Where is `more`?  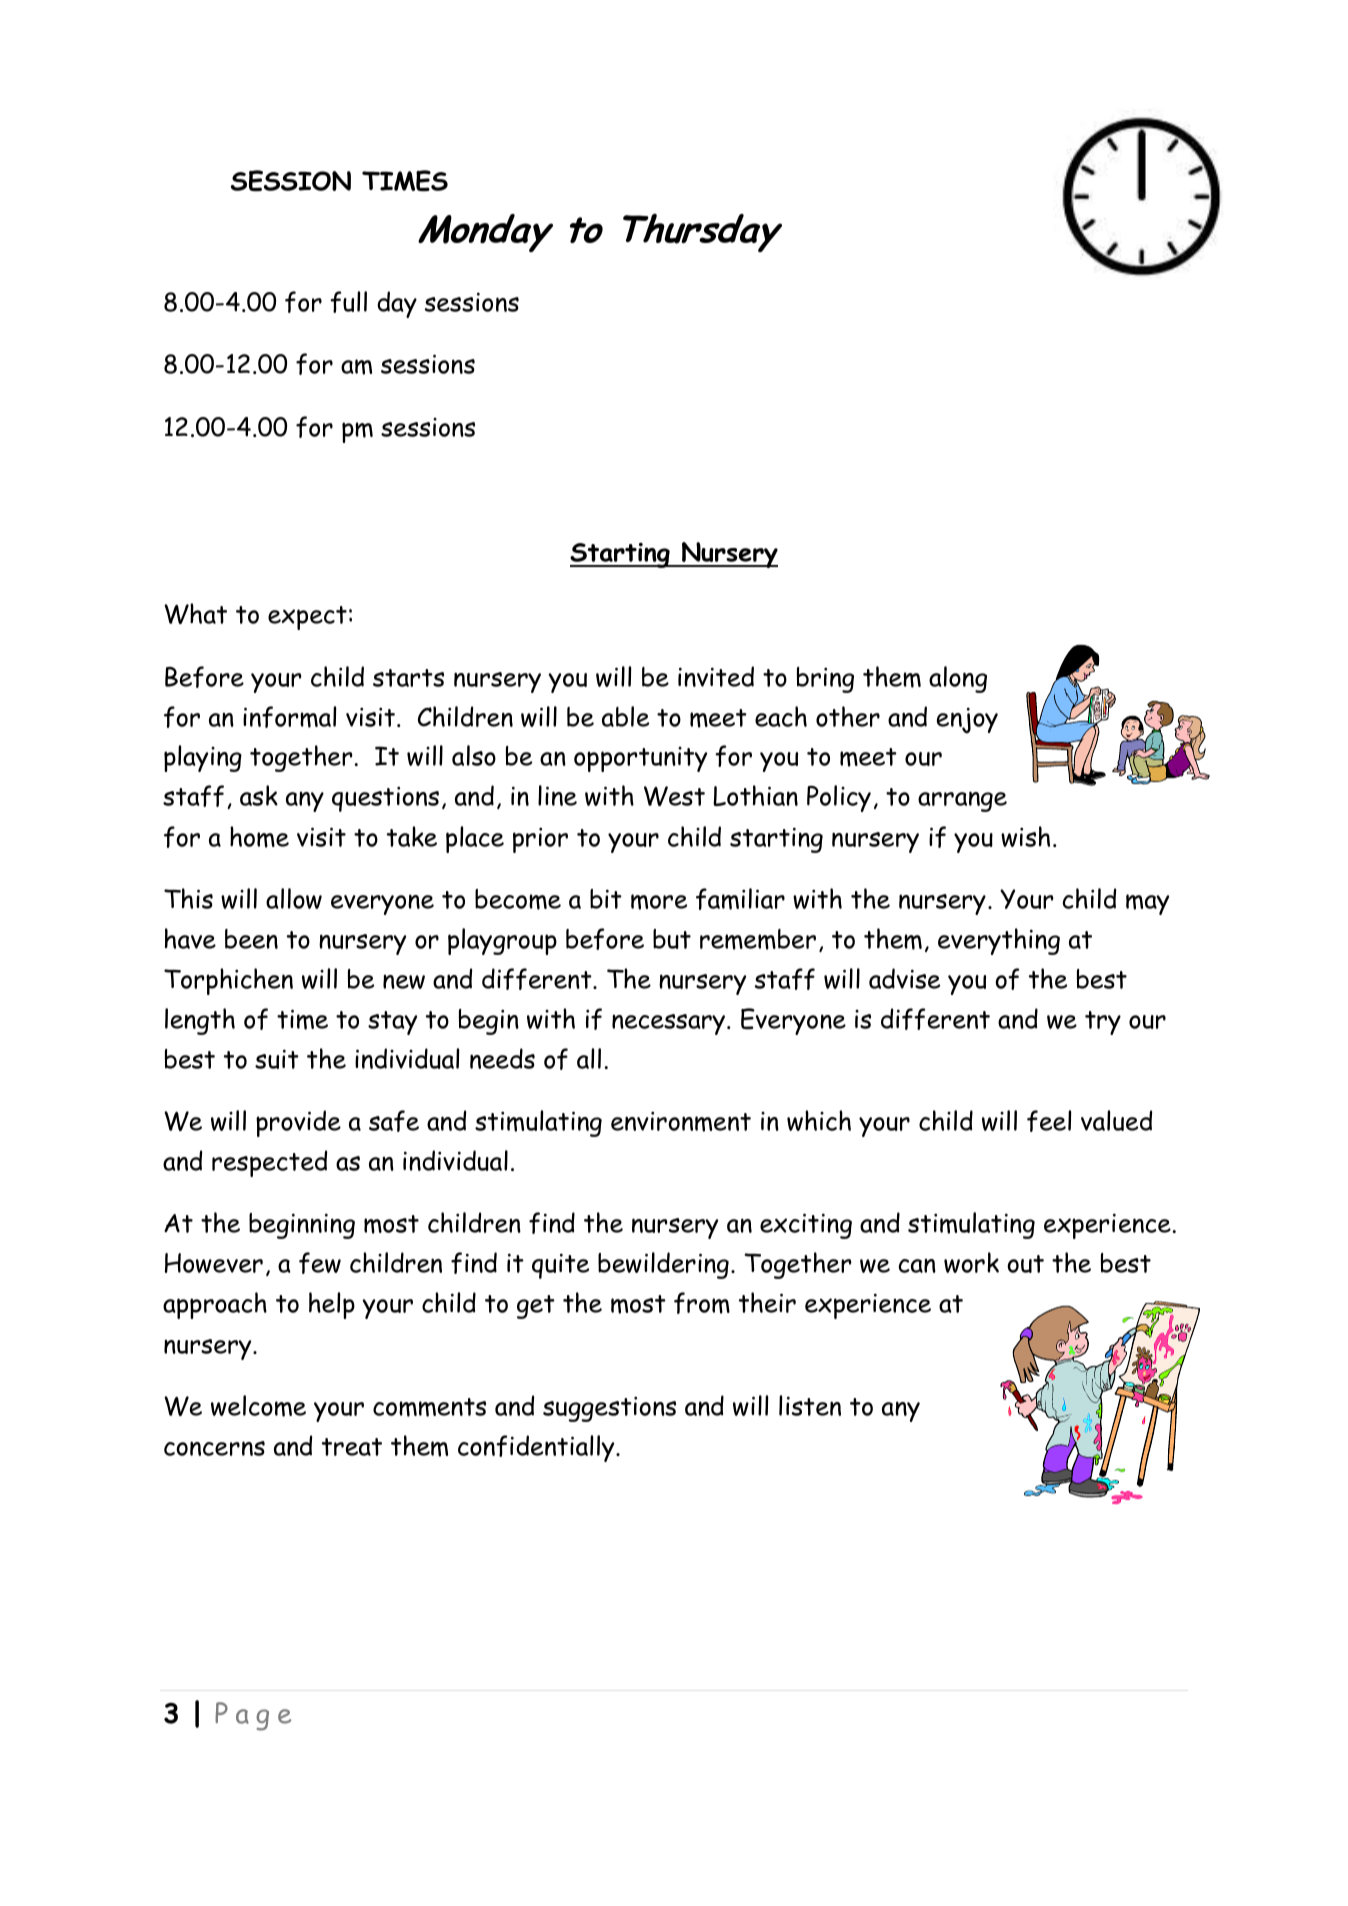
more is located at coordinates (659, 902).
